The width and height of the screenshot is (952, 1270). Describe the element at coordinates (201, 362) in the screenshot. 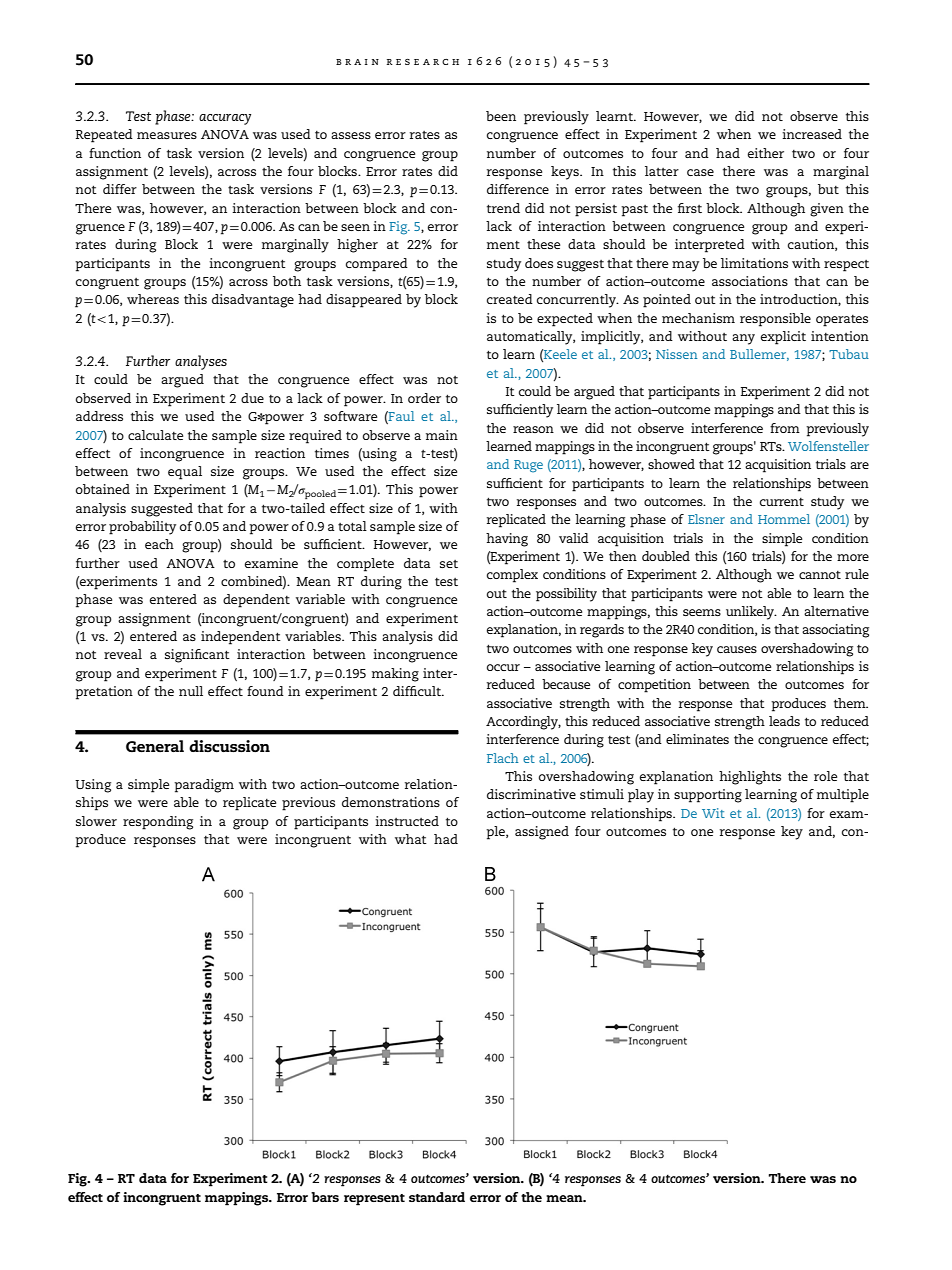

I see `analyses` at that location.
